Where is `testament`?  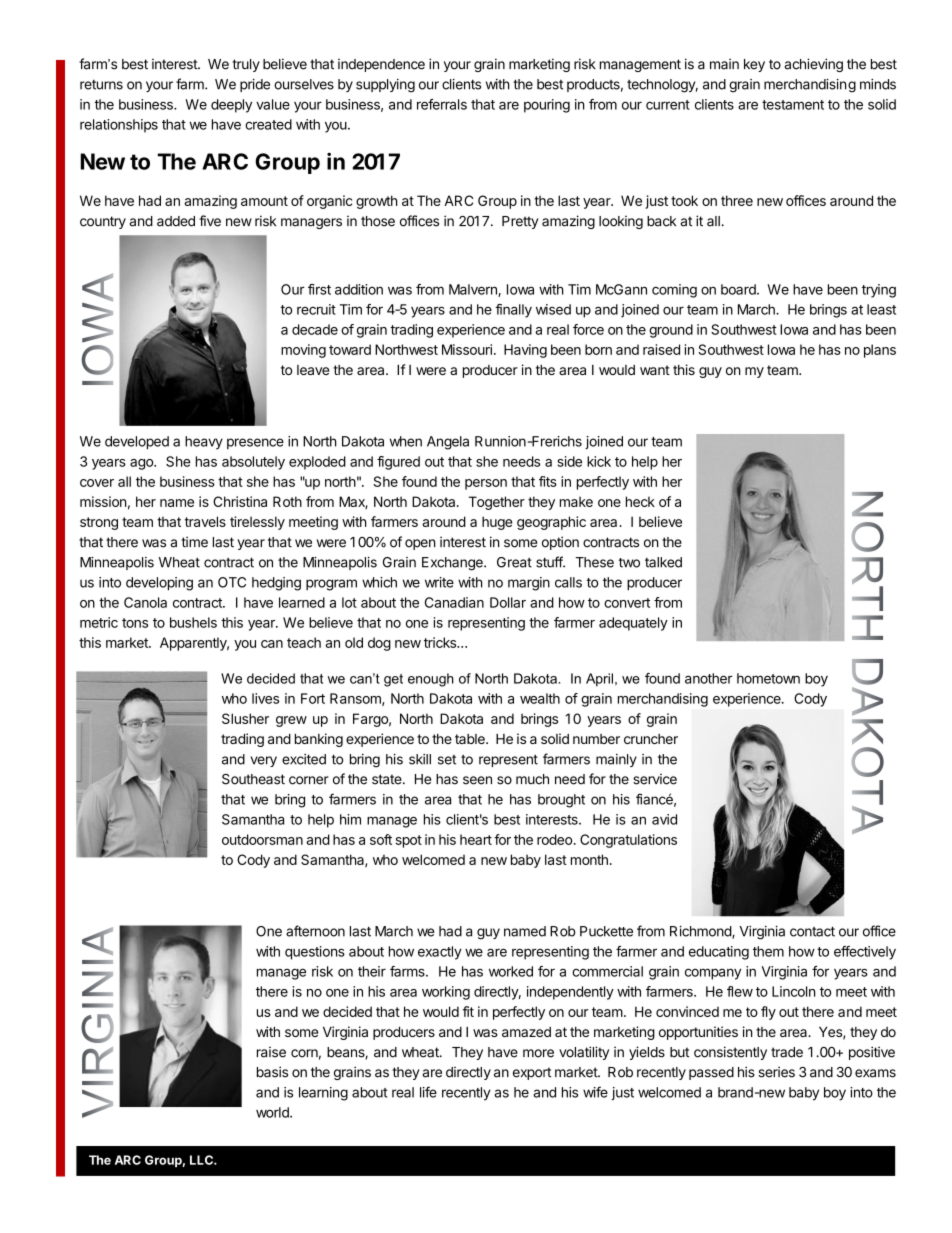 testament is located at coordinates (793, 105).
